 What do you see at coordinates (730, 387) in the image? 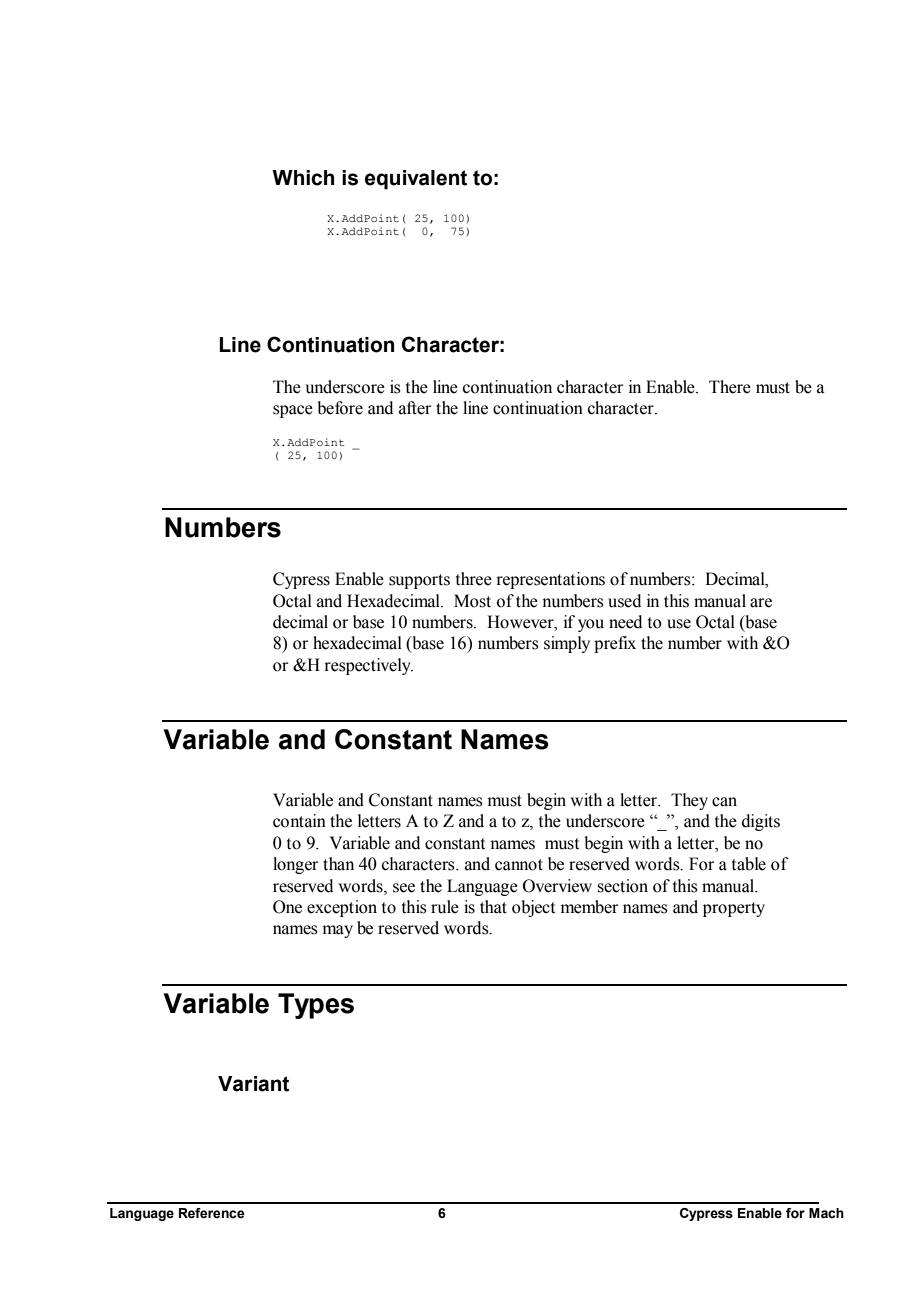
I see `There` at bounding box center [730, 387].
